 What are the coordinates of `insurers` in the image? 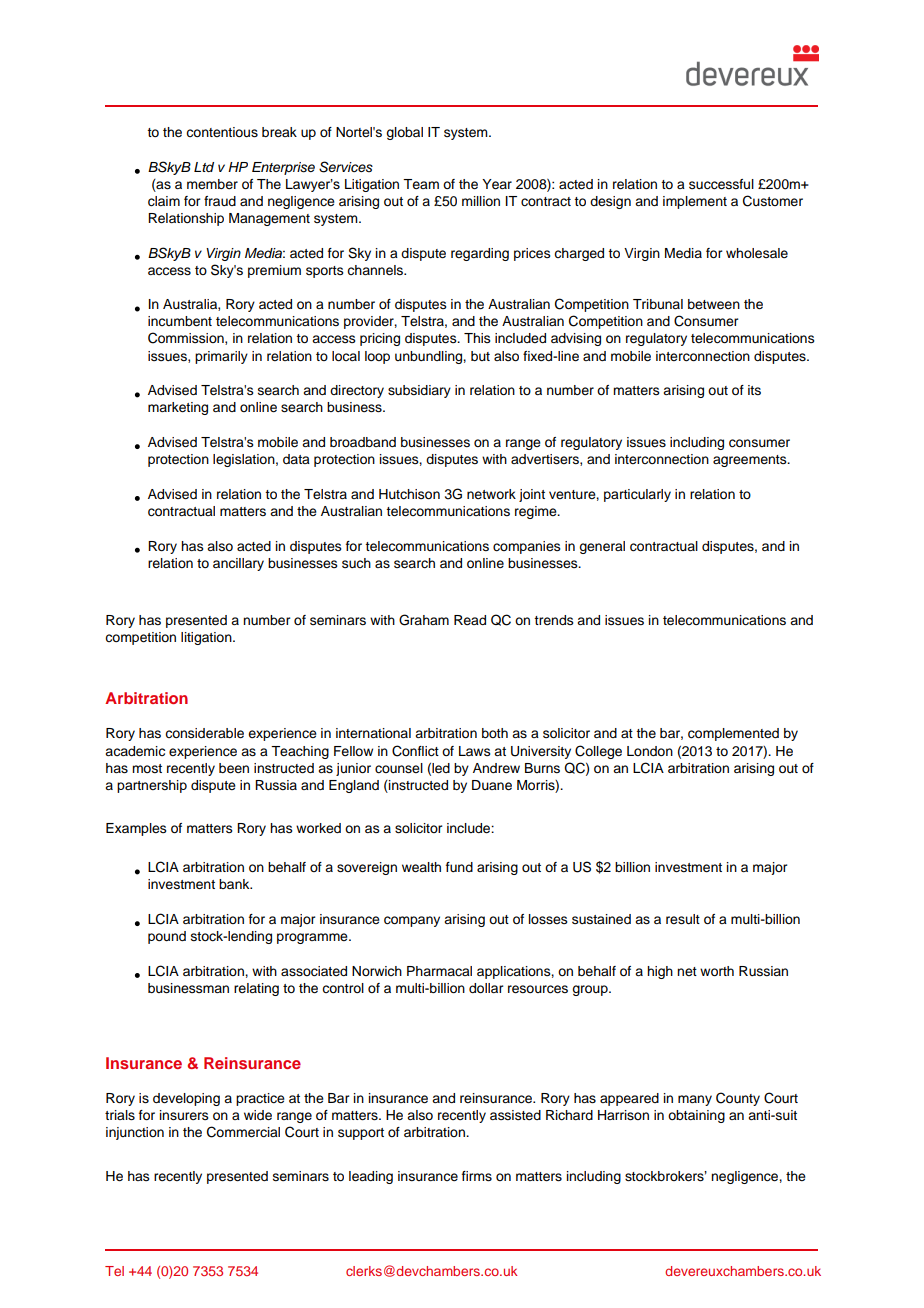 It's located at (184, 1115).
